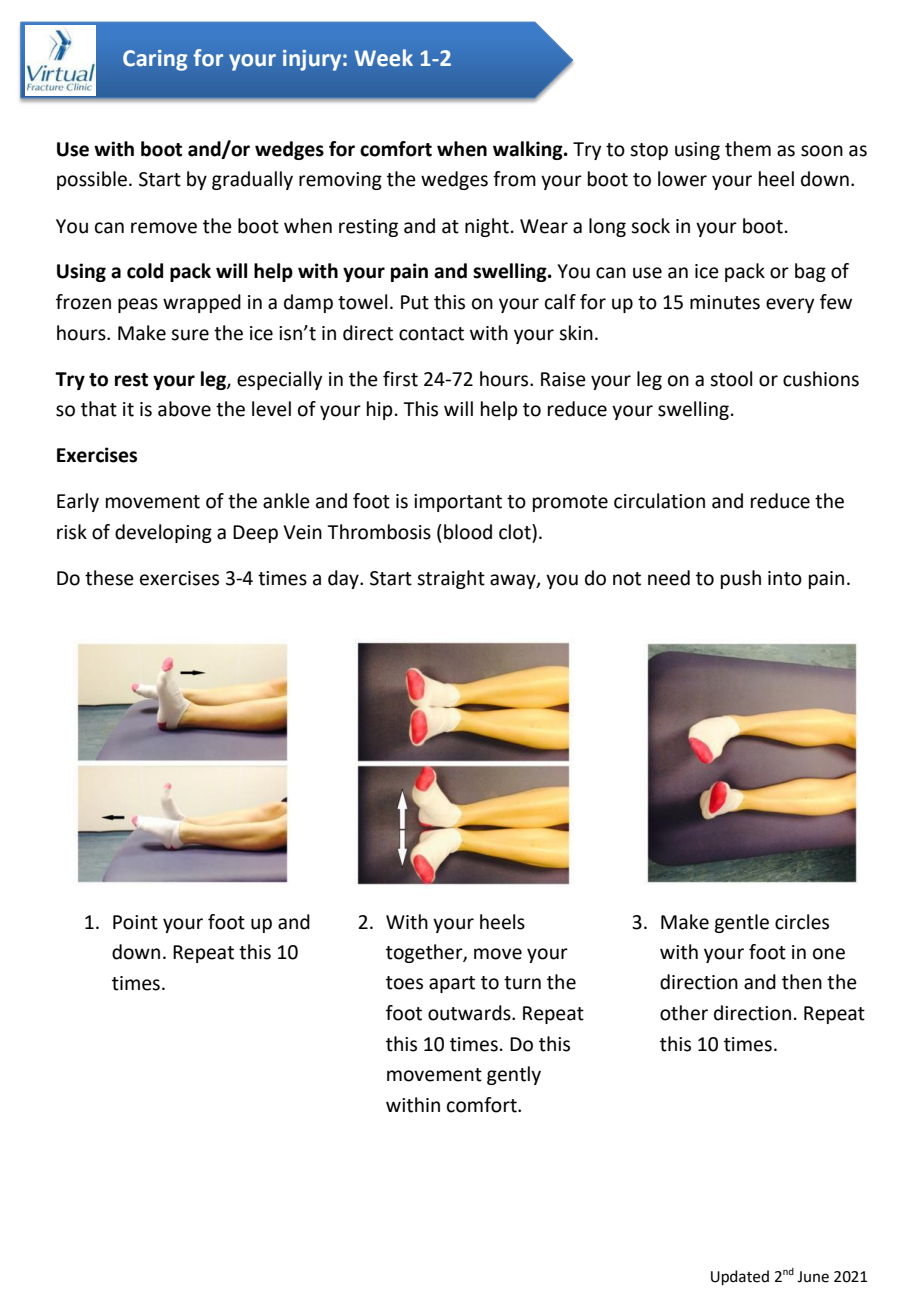 The height and width of the screenshot is (1308, 924). What do you see at coordinates (452, 984) in the screenshot?
I see `apart` at bounding box center [452, 984].
